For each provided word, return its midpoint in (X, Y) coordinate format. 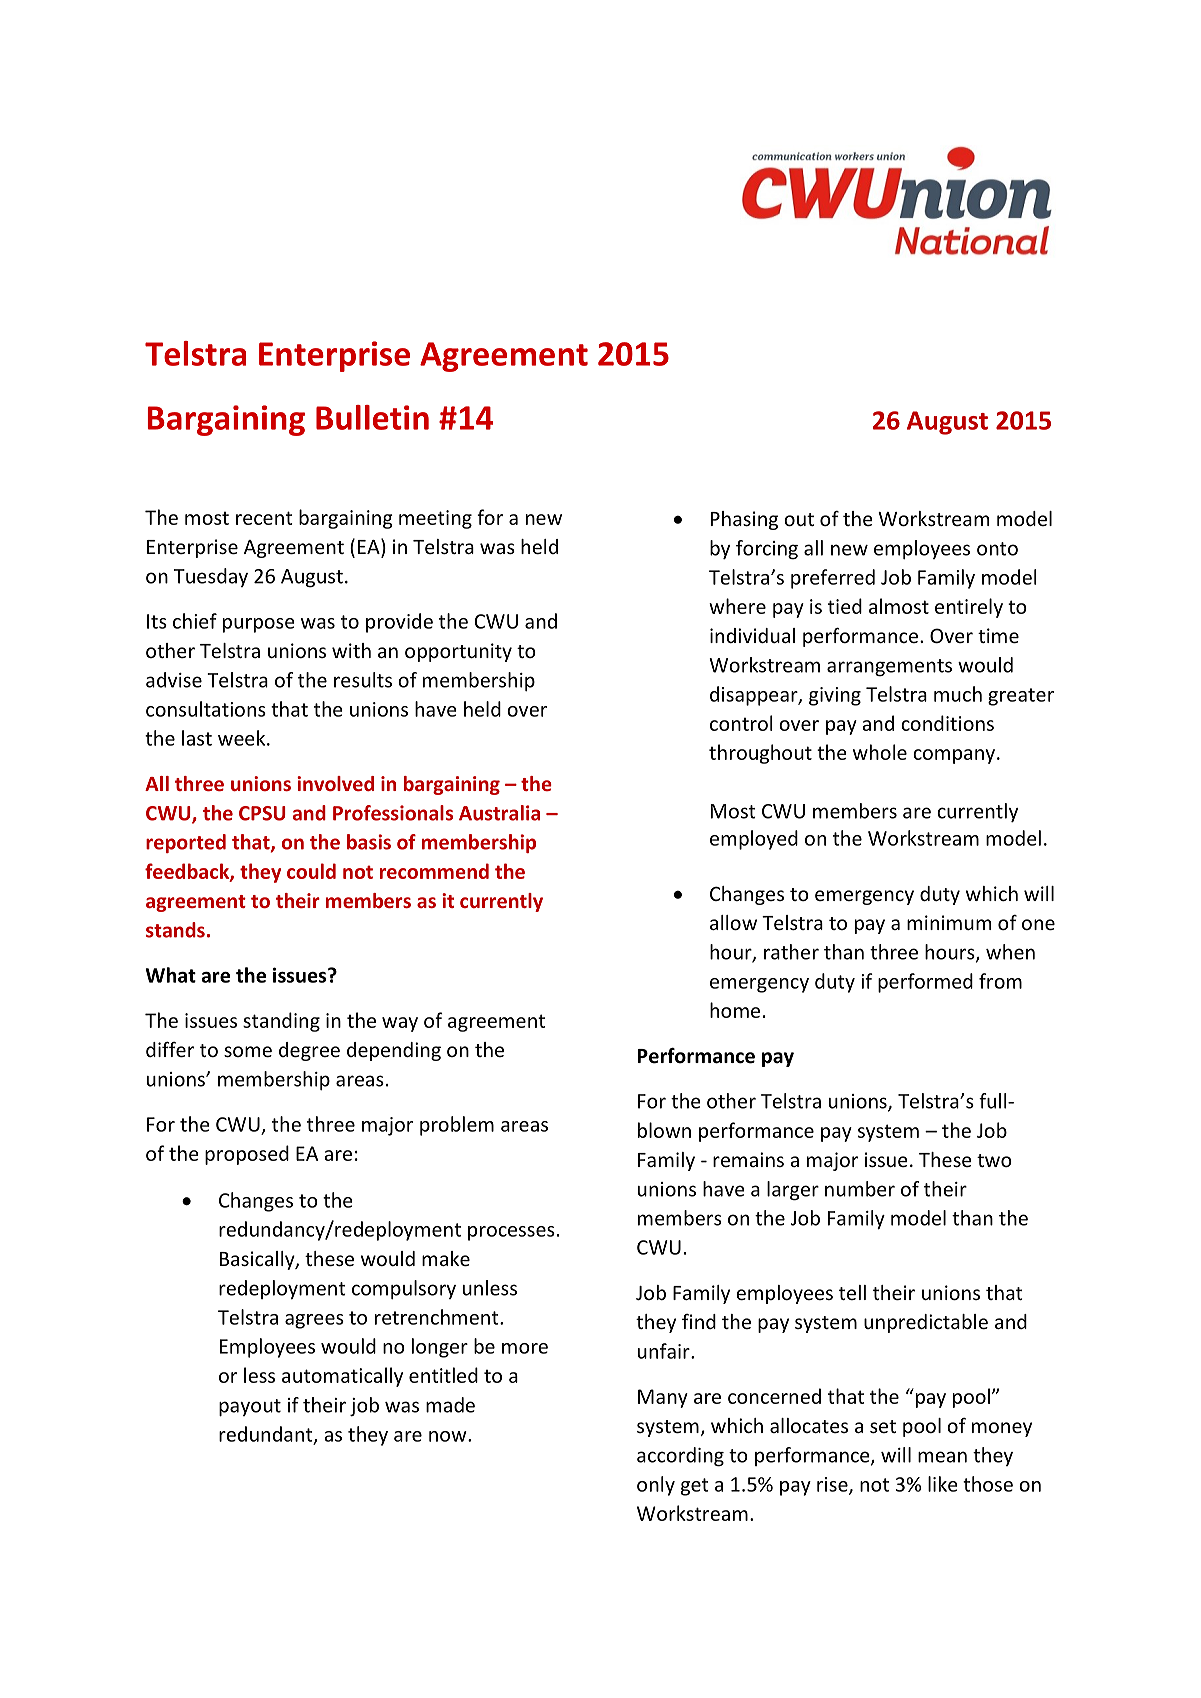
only (656, 1486)
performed (925, 983)
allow (733, 922)
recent (264, 518)
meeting (435, 519)
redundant (267, 1435)
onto (997, 549)
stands (175, 930)
